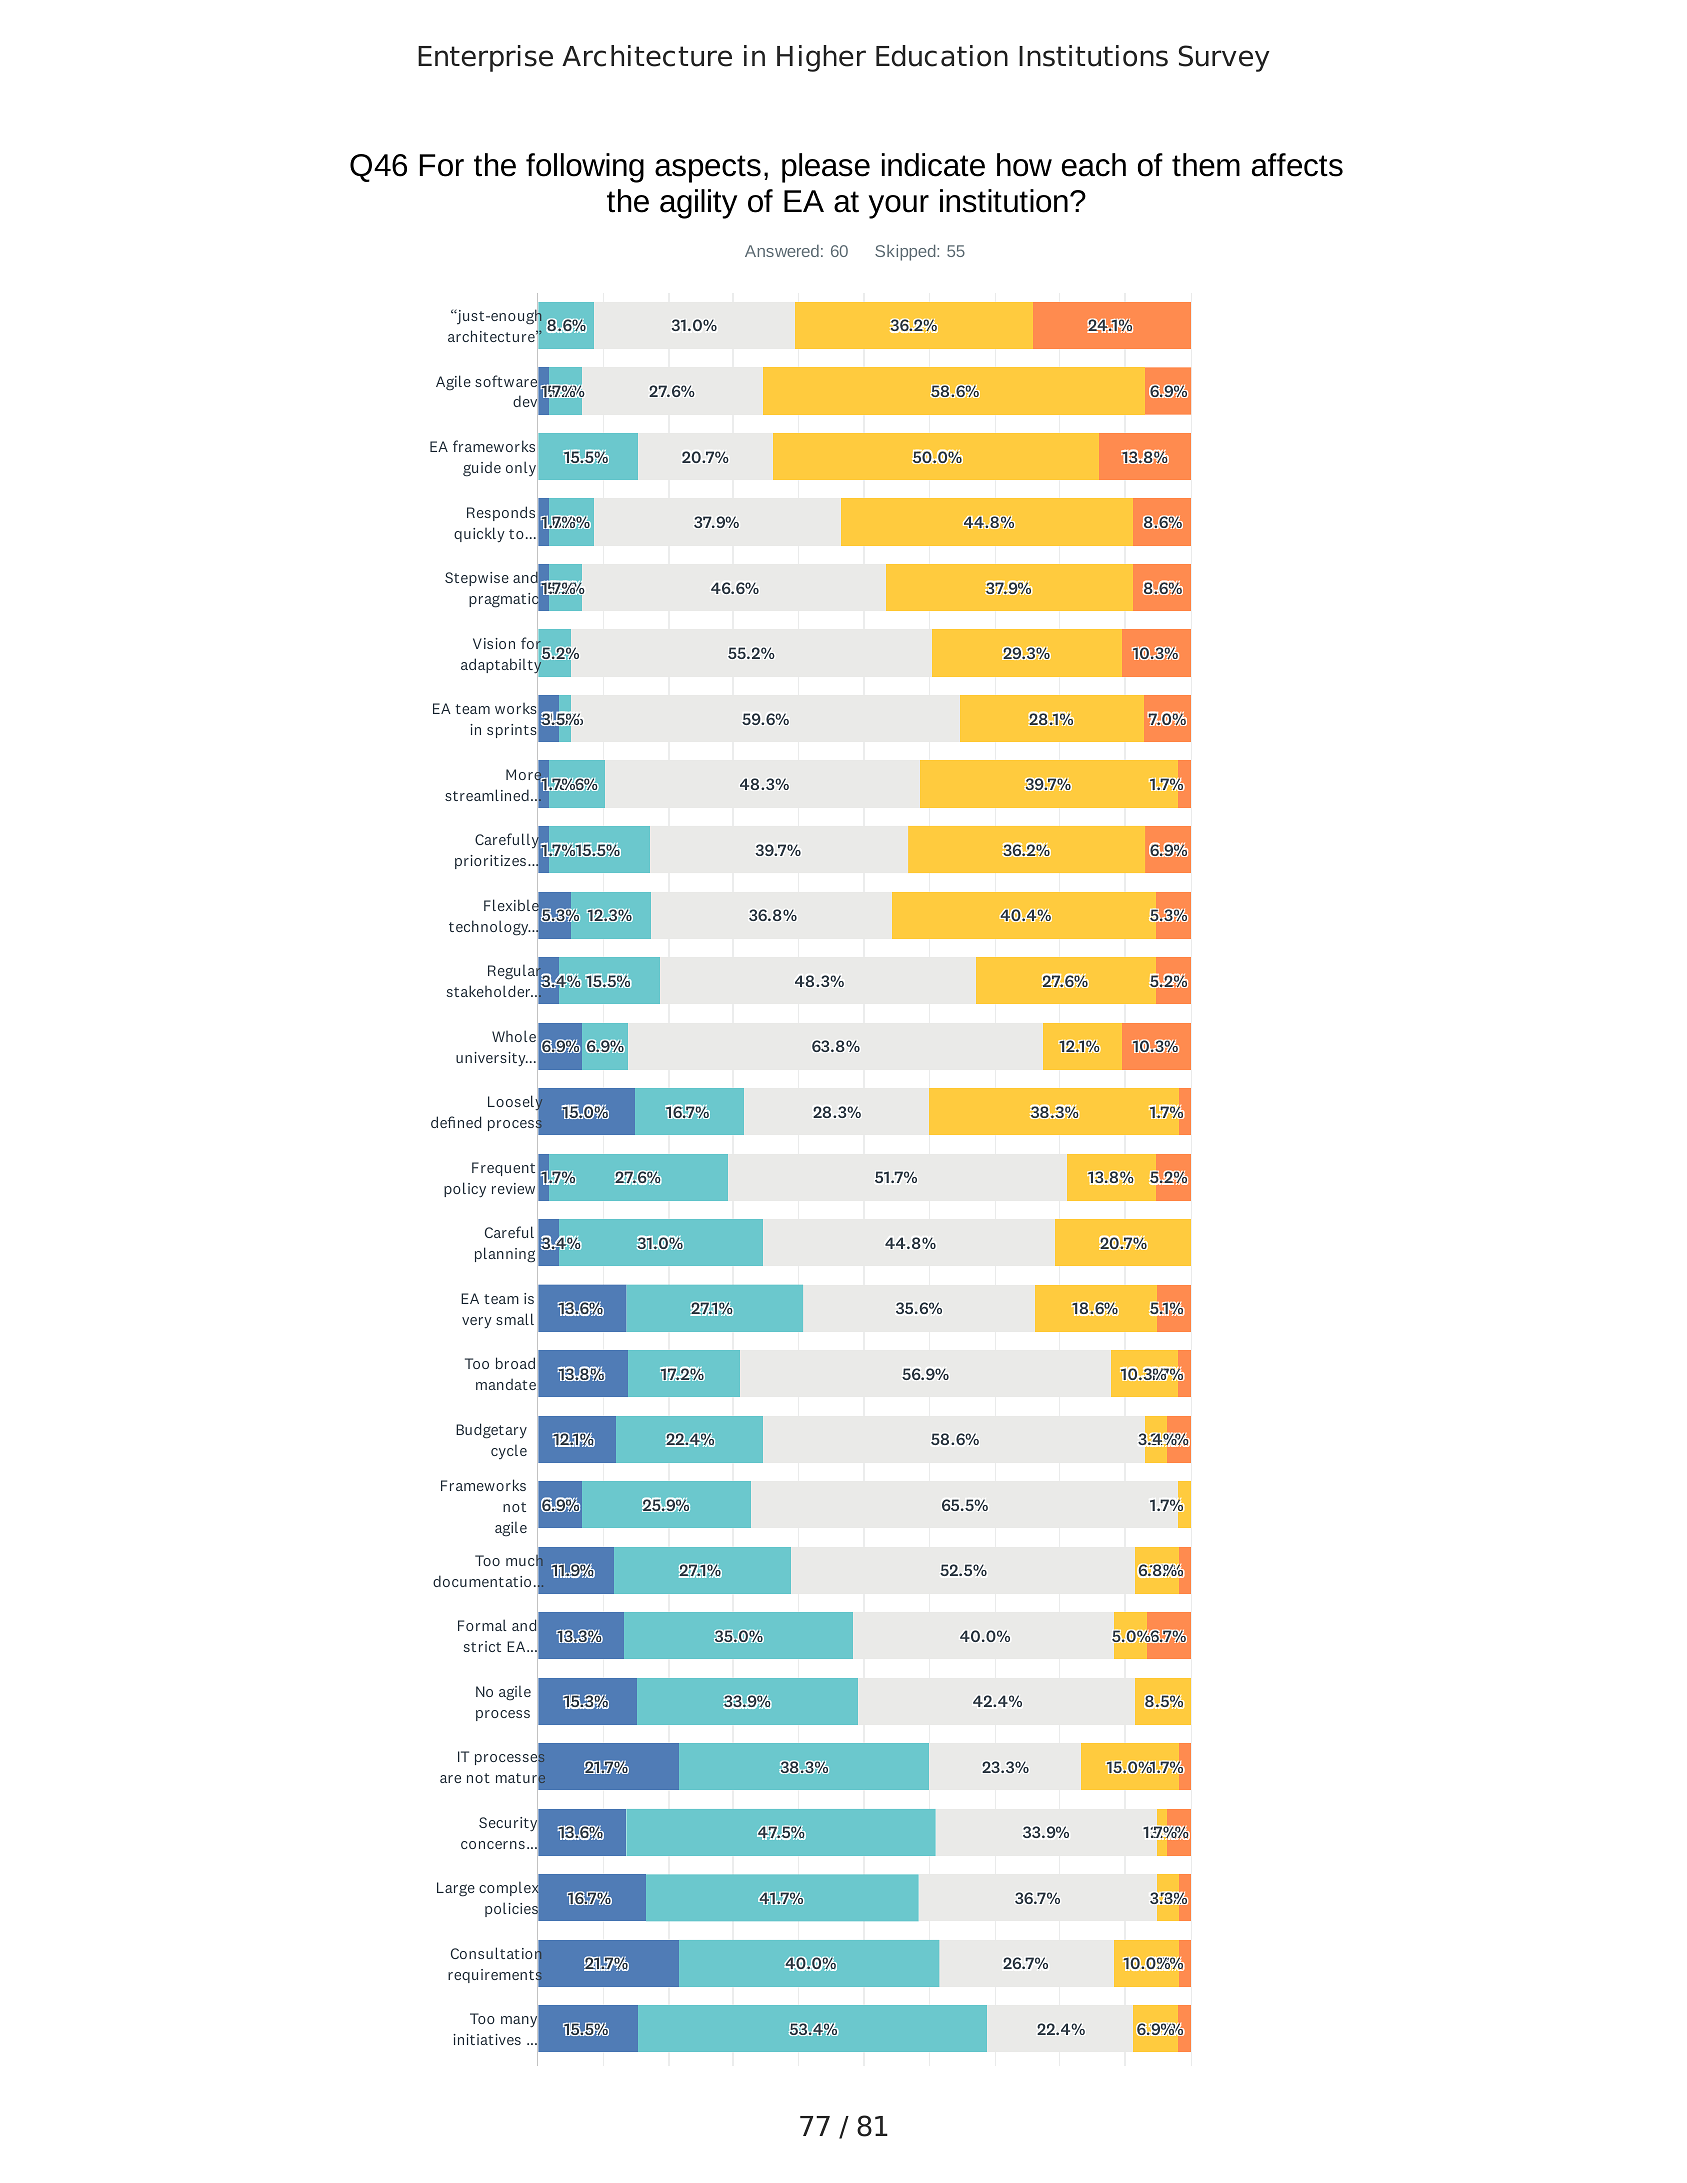 This image has height=2183, width=1687. Describe the element at coordinates (487, 2039) in the image. I see `initiatives` at that location.
